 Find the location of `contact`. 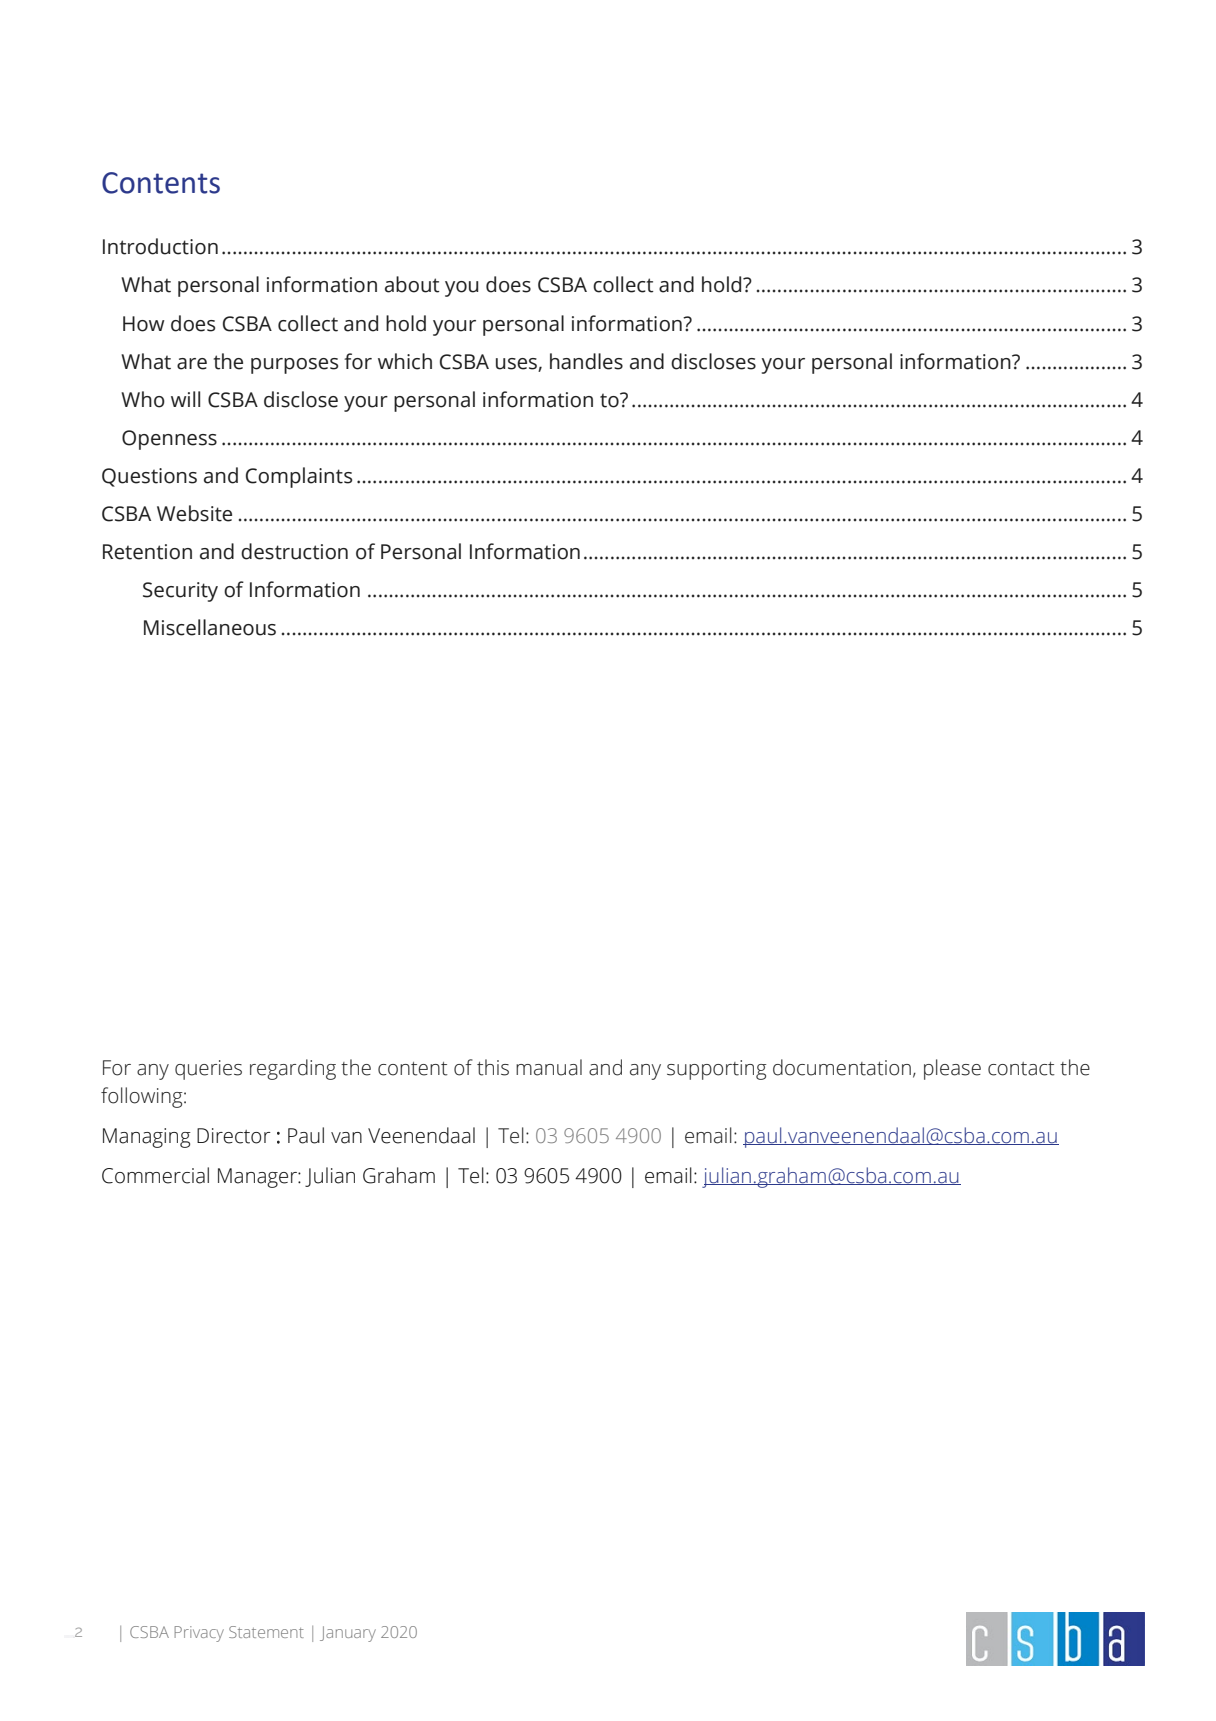

contact is located at coordinates (1021, 1069).
